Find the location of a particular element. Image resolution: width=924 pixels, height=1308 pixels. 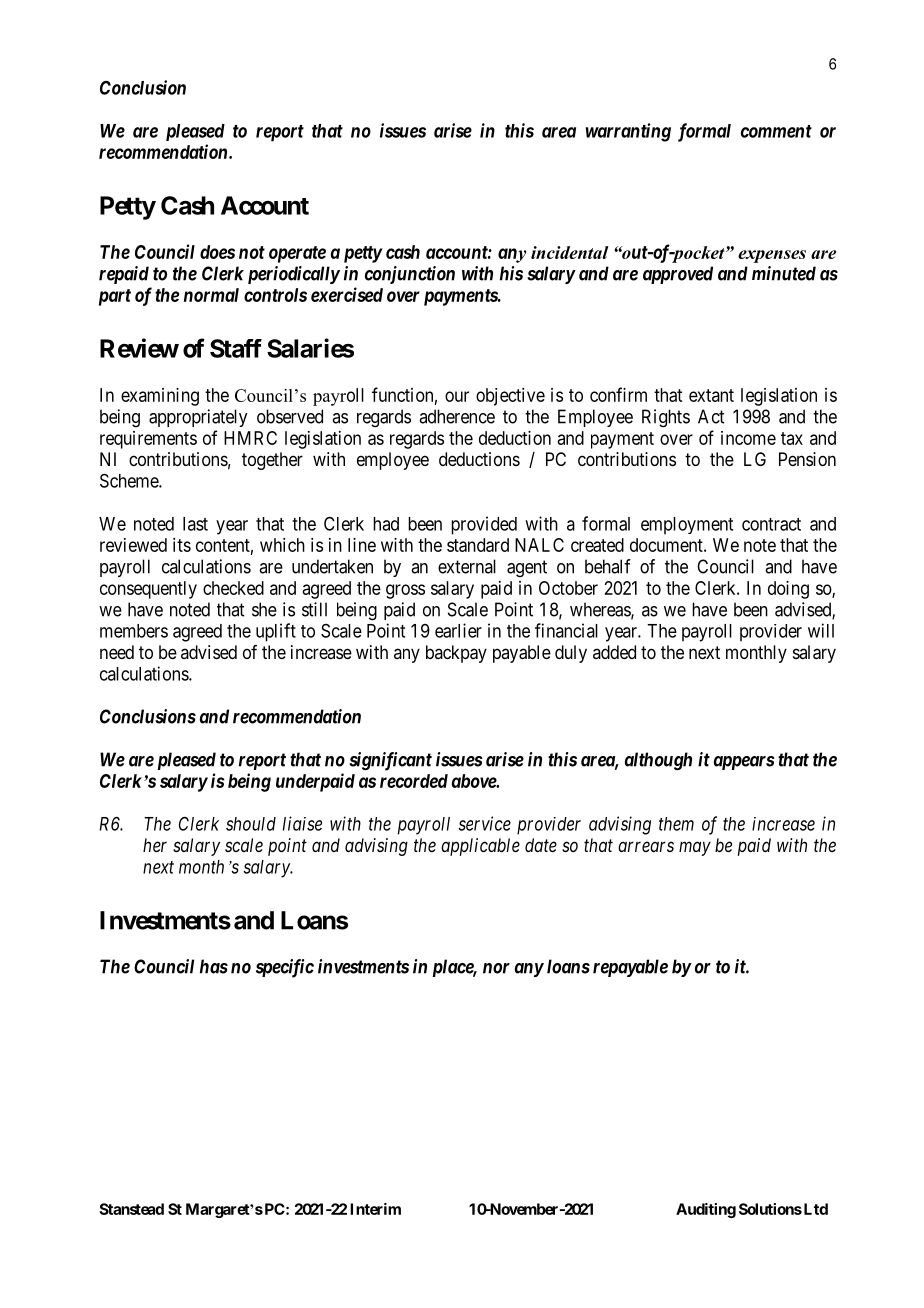

comment is located at coordinates (776, 131).
